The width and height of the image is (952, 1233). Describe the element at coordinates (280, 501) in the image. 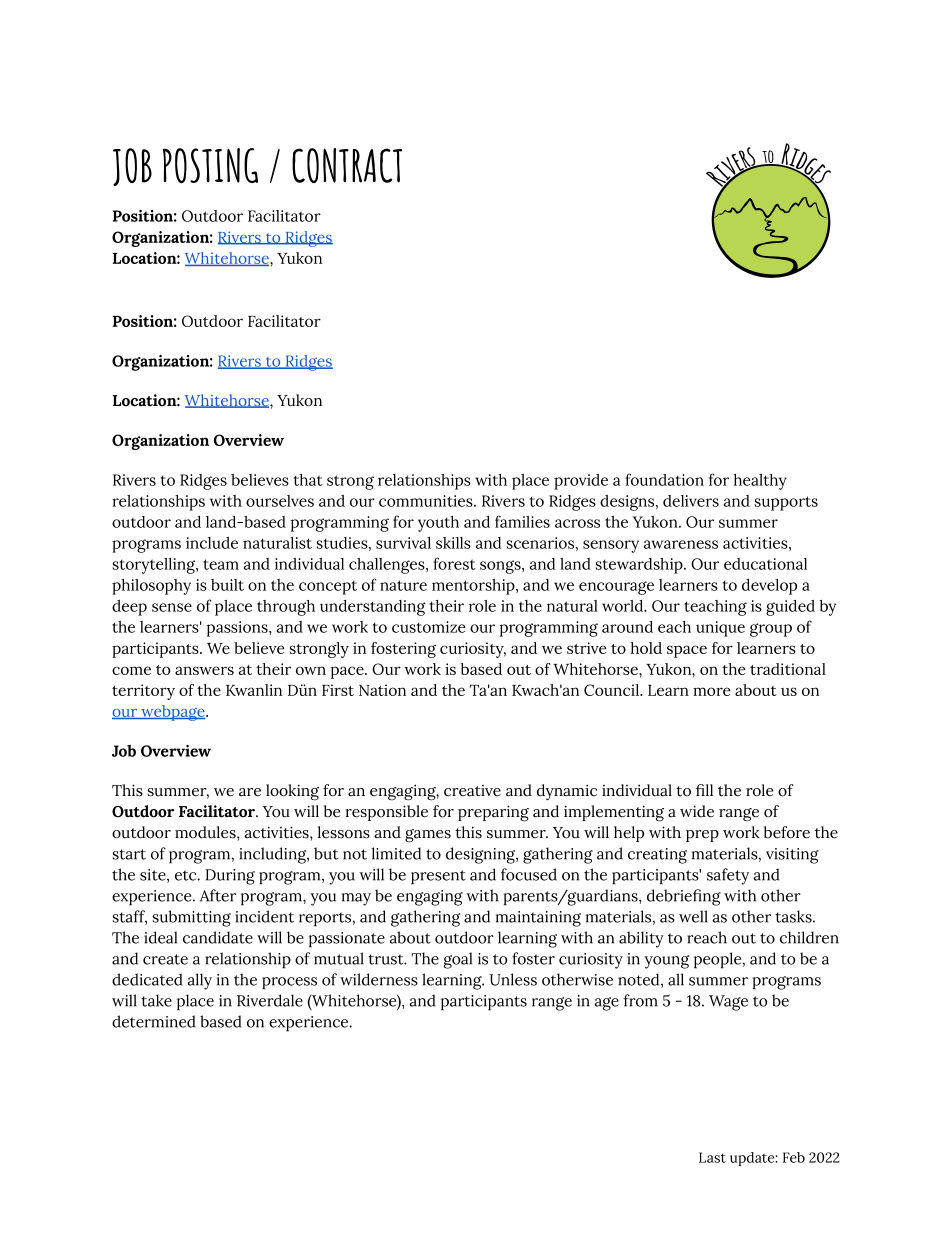

I see `ourselves` at that location.
